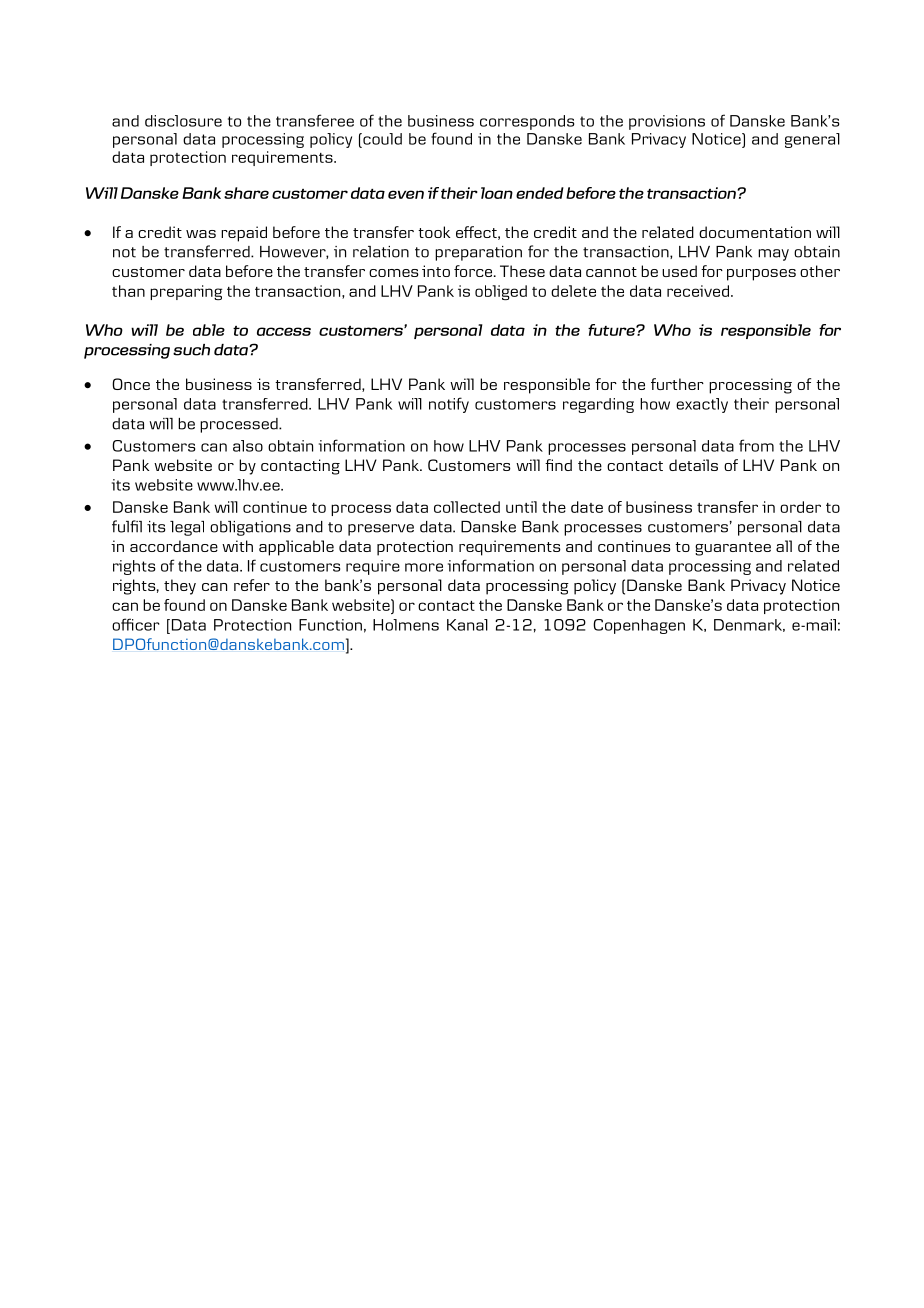 The image size is (924, 1308). Describe the element at coordinates (699, 291) in the page. I see `received` at that location.
